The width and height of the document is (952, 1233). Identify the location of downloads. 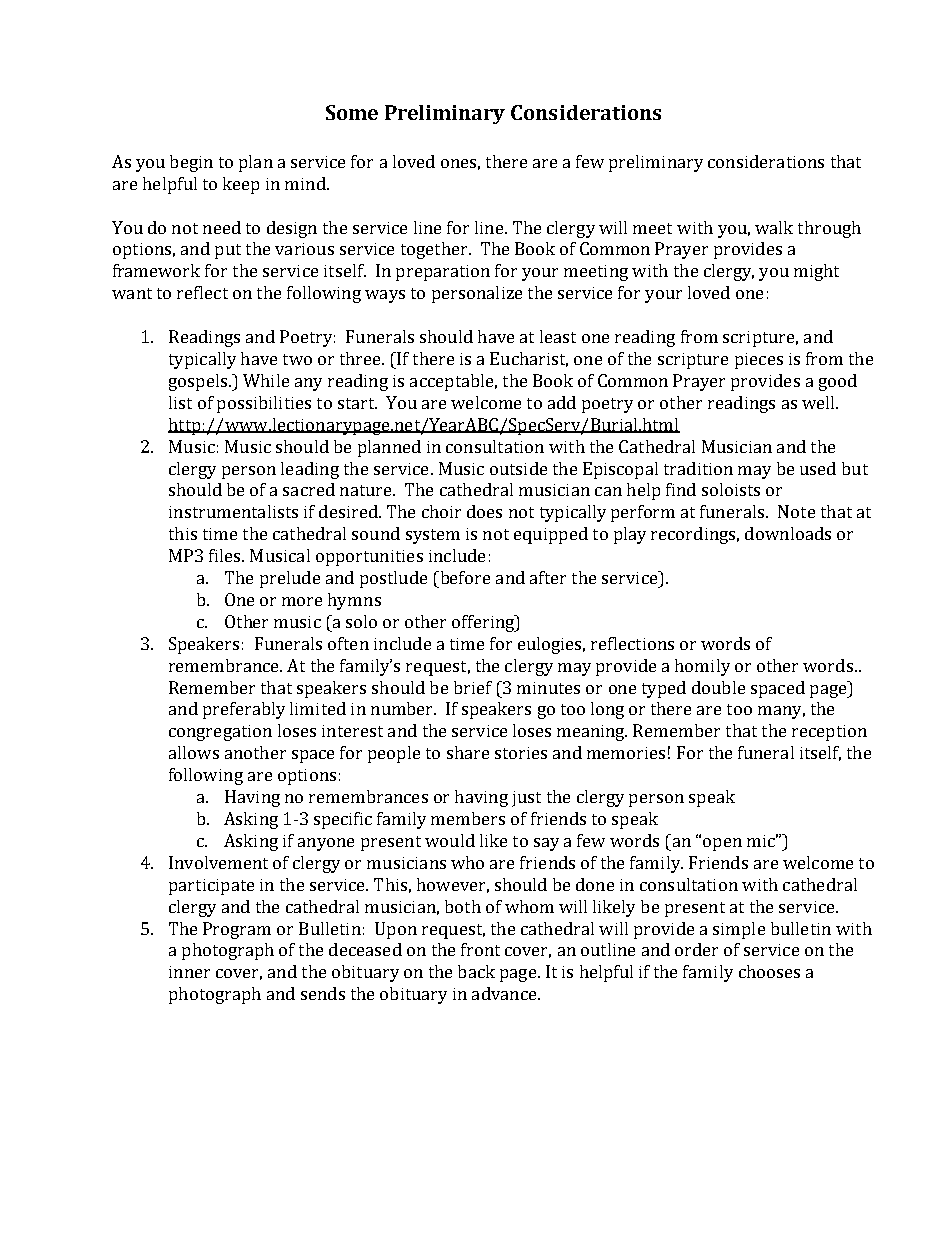
(788, 533).
